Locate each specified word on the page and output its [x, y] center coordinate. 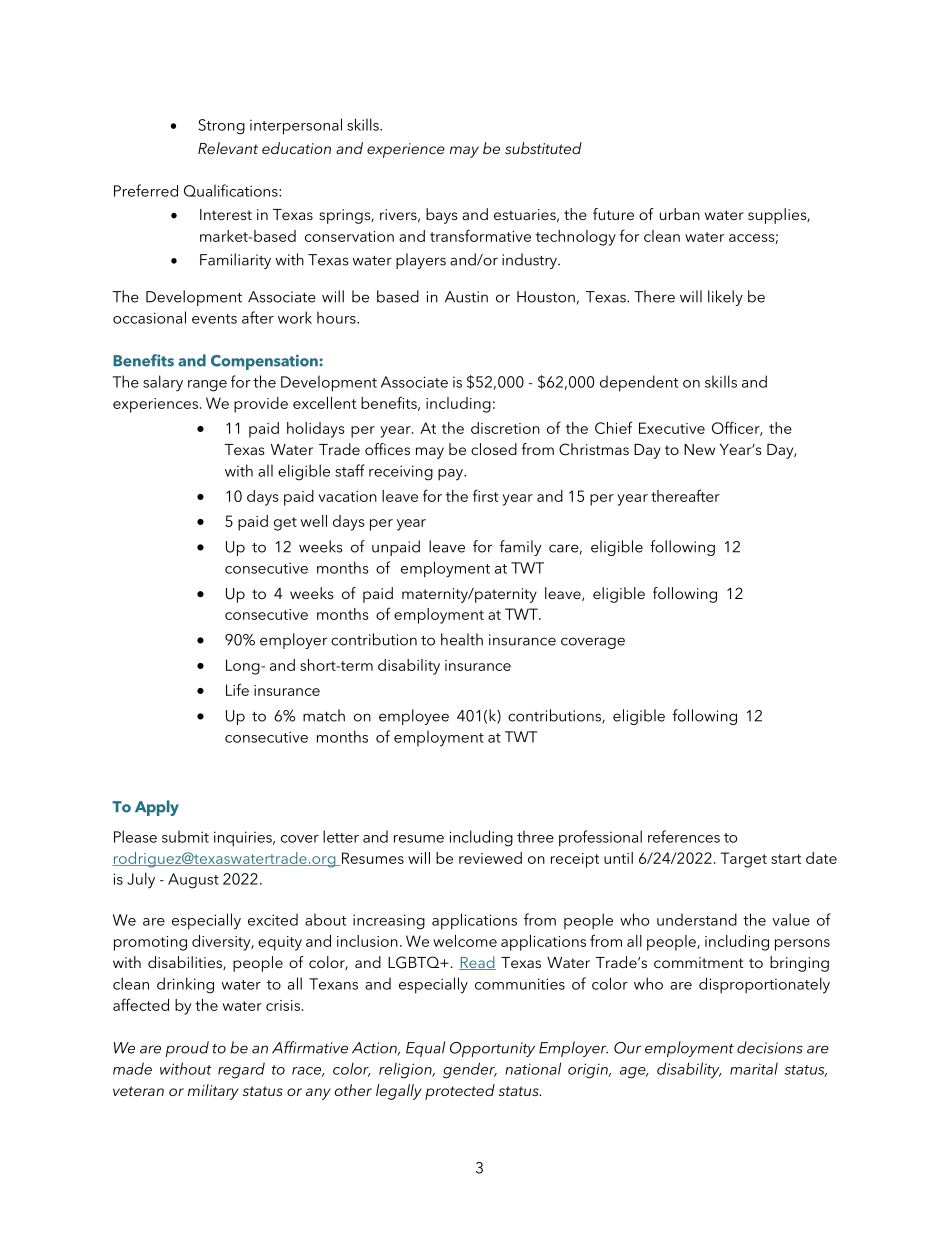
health [462, 639]
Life [237, 689]
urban [680, 214]
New [699, 449]
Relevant [228, 148]
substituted [543, 148]
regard [241, 1070]
